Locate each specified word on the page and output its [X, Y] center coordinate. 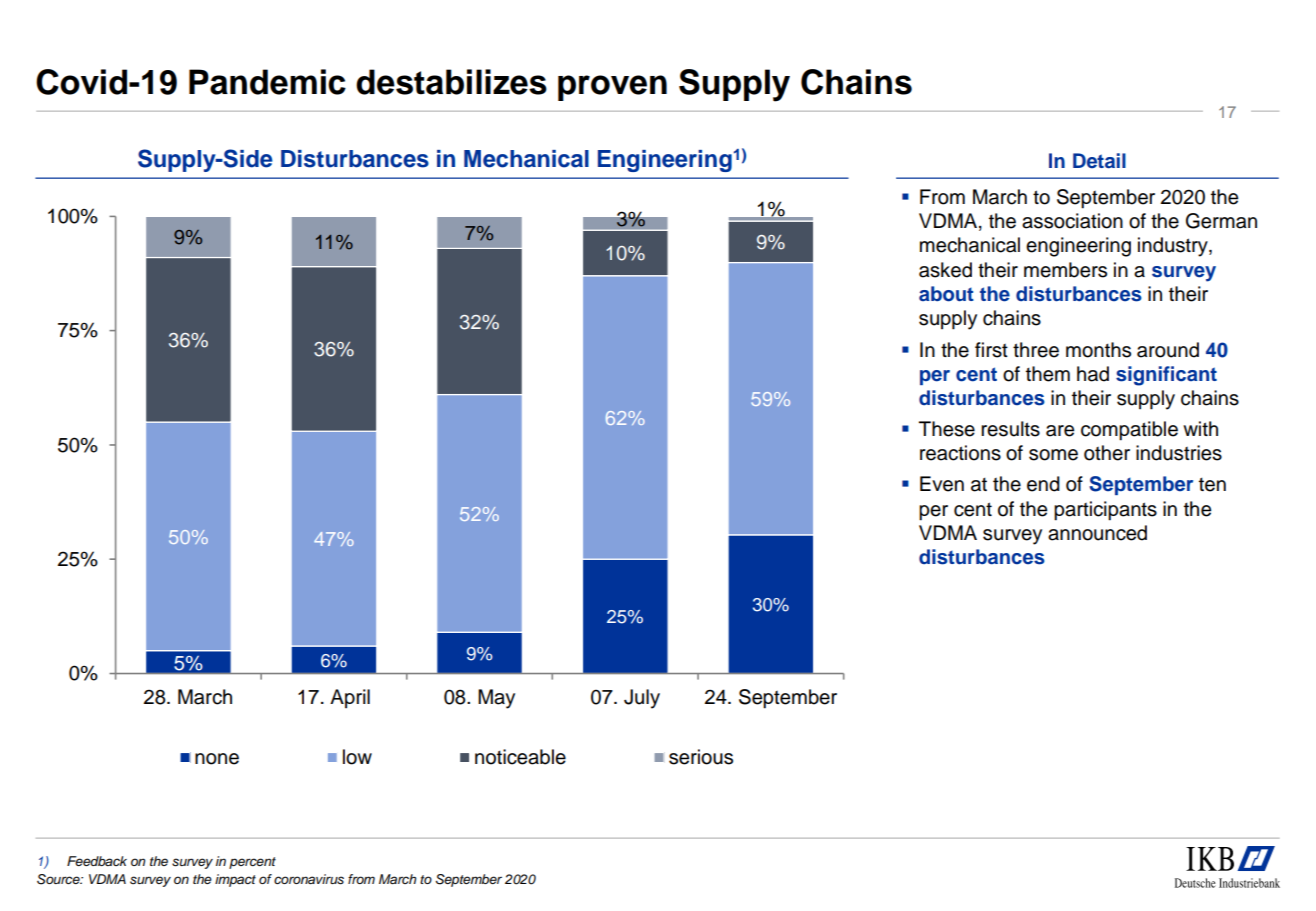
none [217, 759]
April [350, 698]
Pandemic [267, 82]
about [946, 294]
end [1043, 484]
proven [612, 88]
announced [1097, 533]
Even [942, 484]
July [642, 699]
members [1065, 270]
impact [235, 880]
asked [945, 270]
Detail [1099, 161]
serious [701, 757]
